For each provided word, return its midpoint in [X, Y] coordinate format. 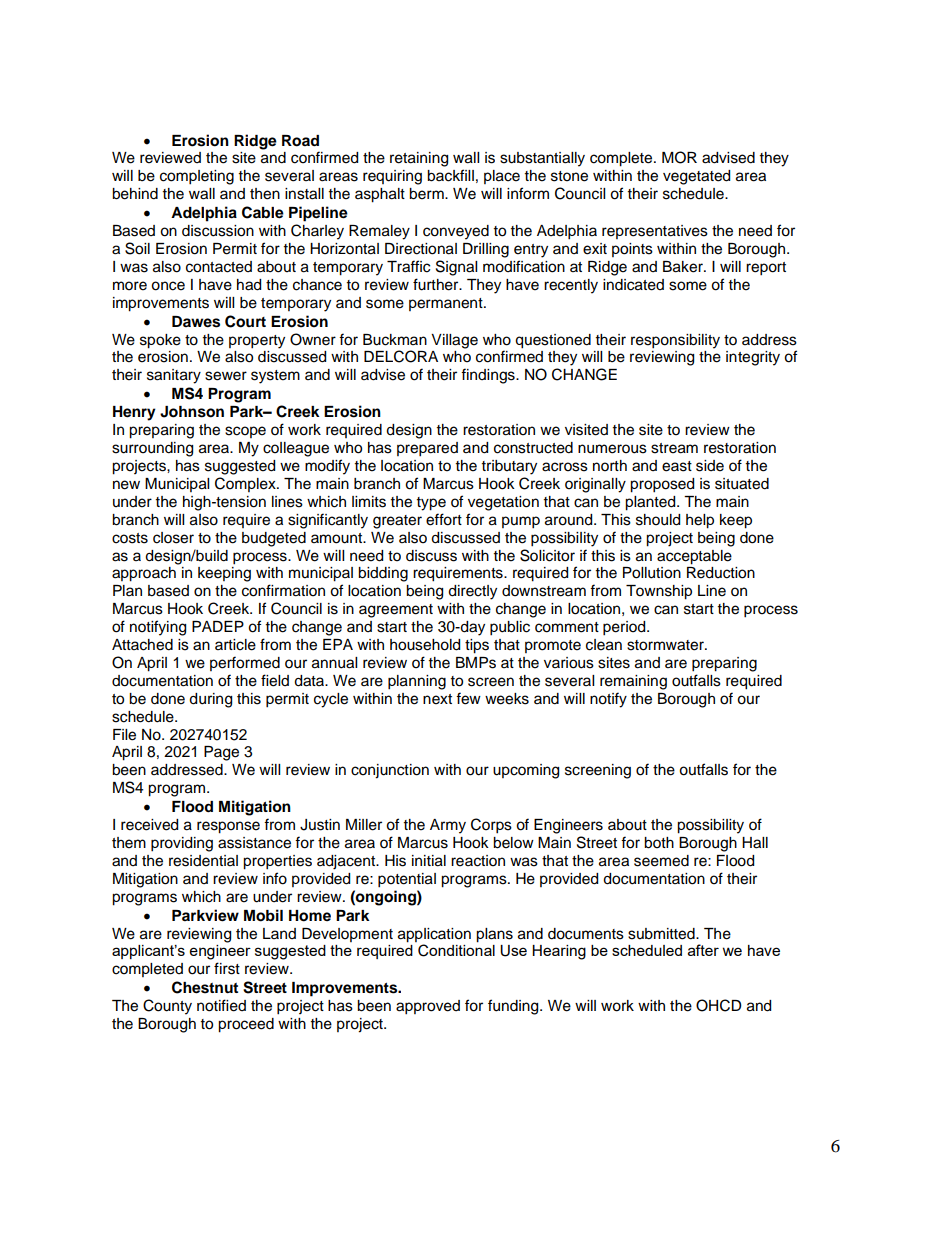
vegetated [696, 177]
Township [659, 592]
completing [197, 177]
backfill [450, 175]
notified [221, 1005]
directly [472, 592]
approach [144, 574]
